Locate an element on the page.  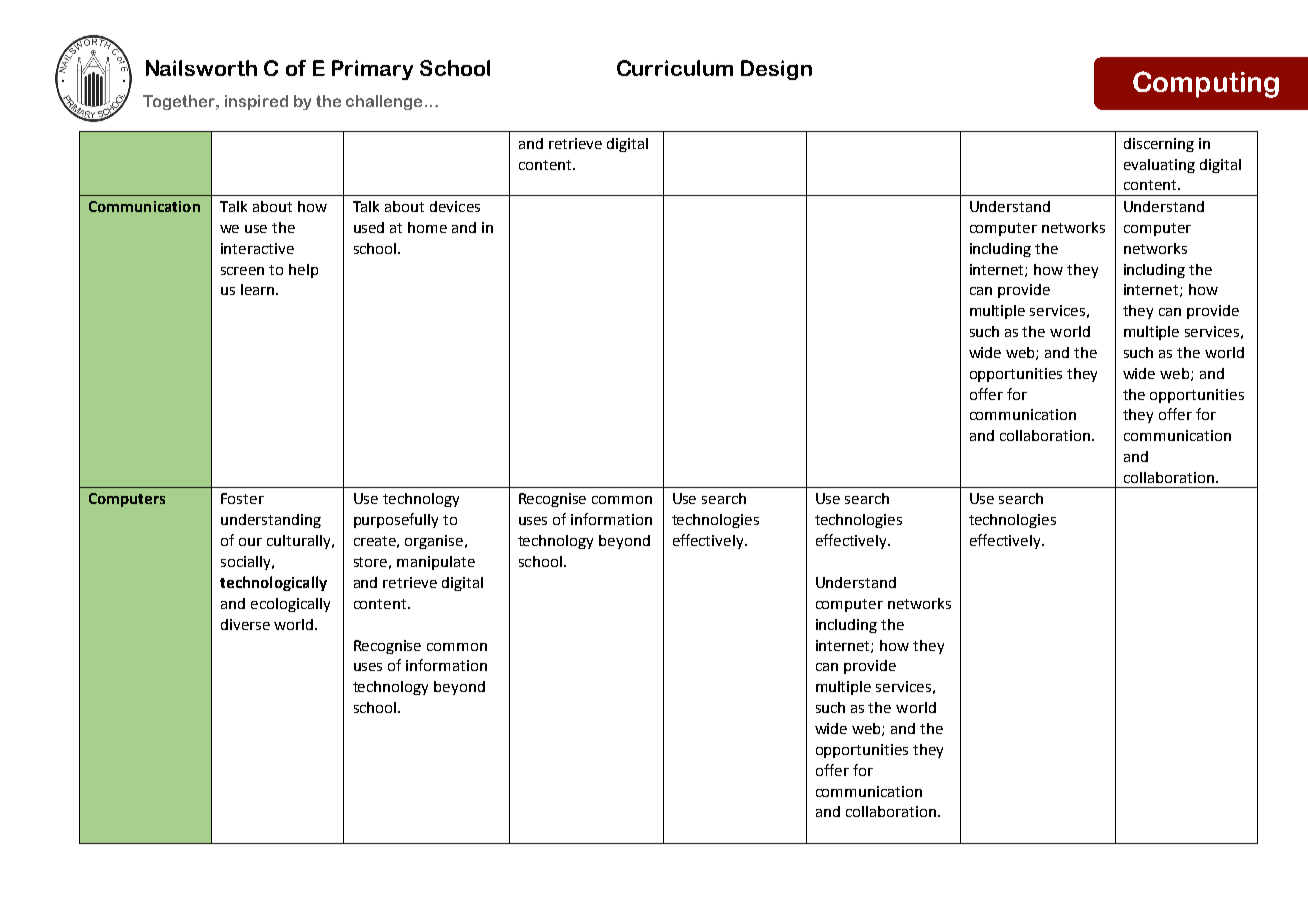
used is located at coordinates (369, 227).
